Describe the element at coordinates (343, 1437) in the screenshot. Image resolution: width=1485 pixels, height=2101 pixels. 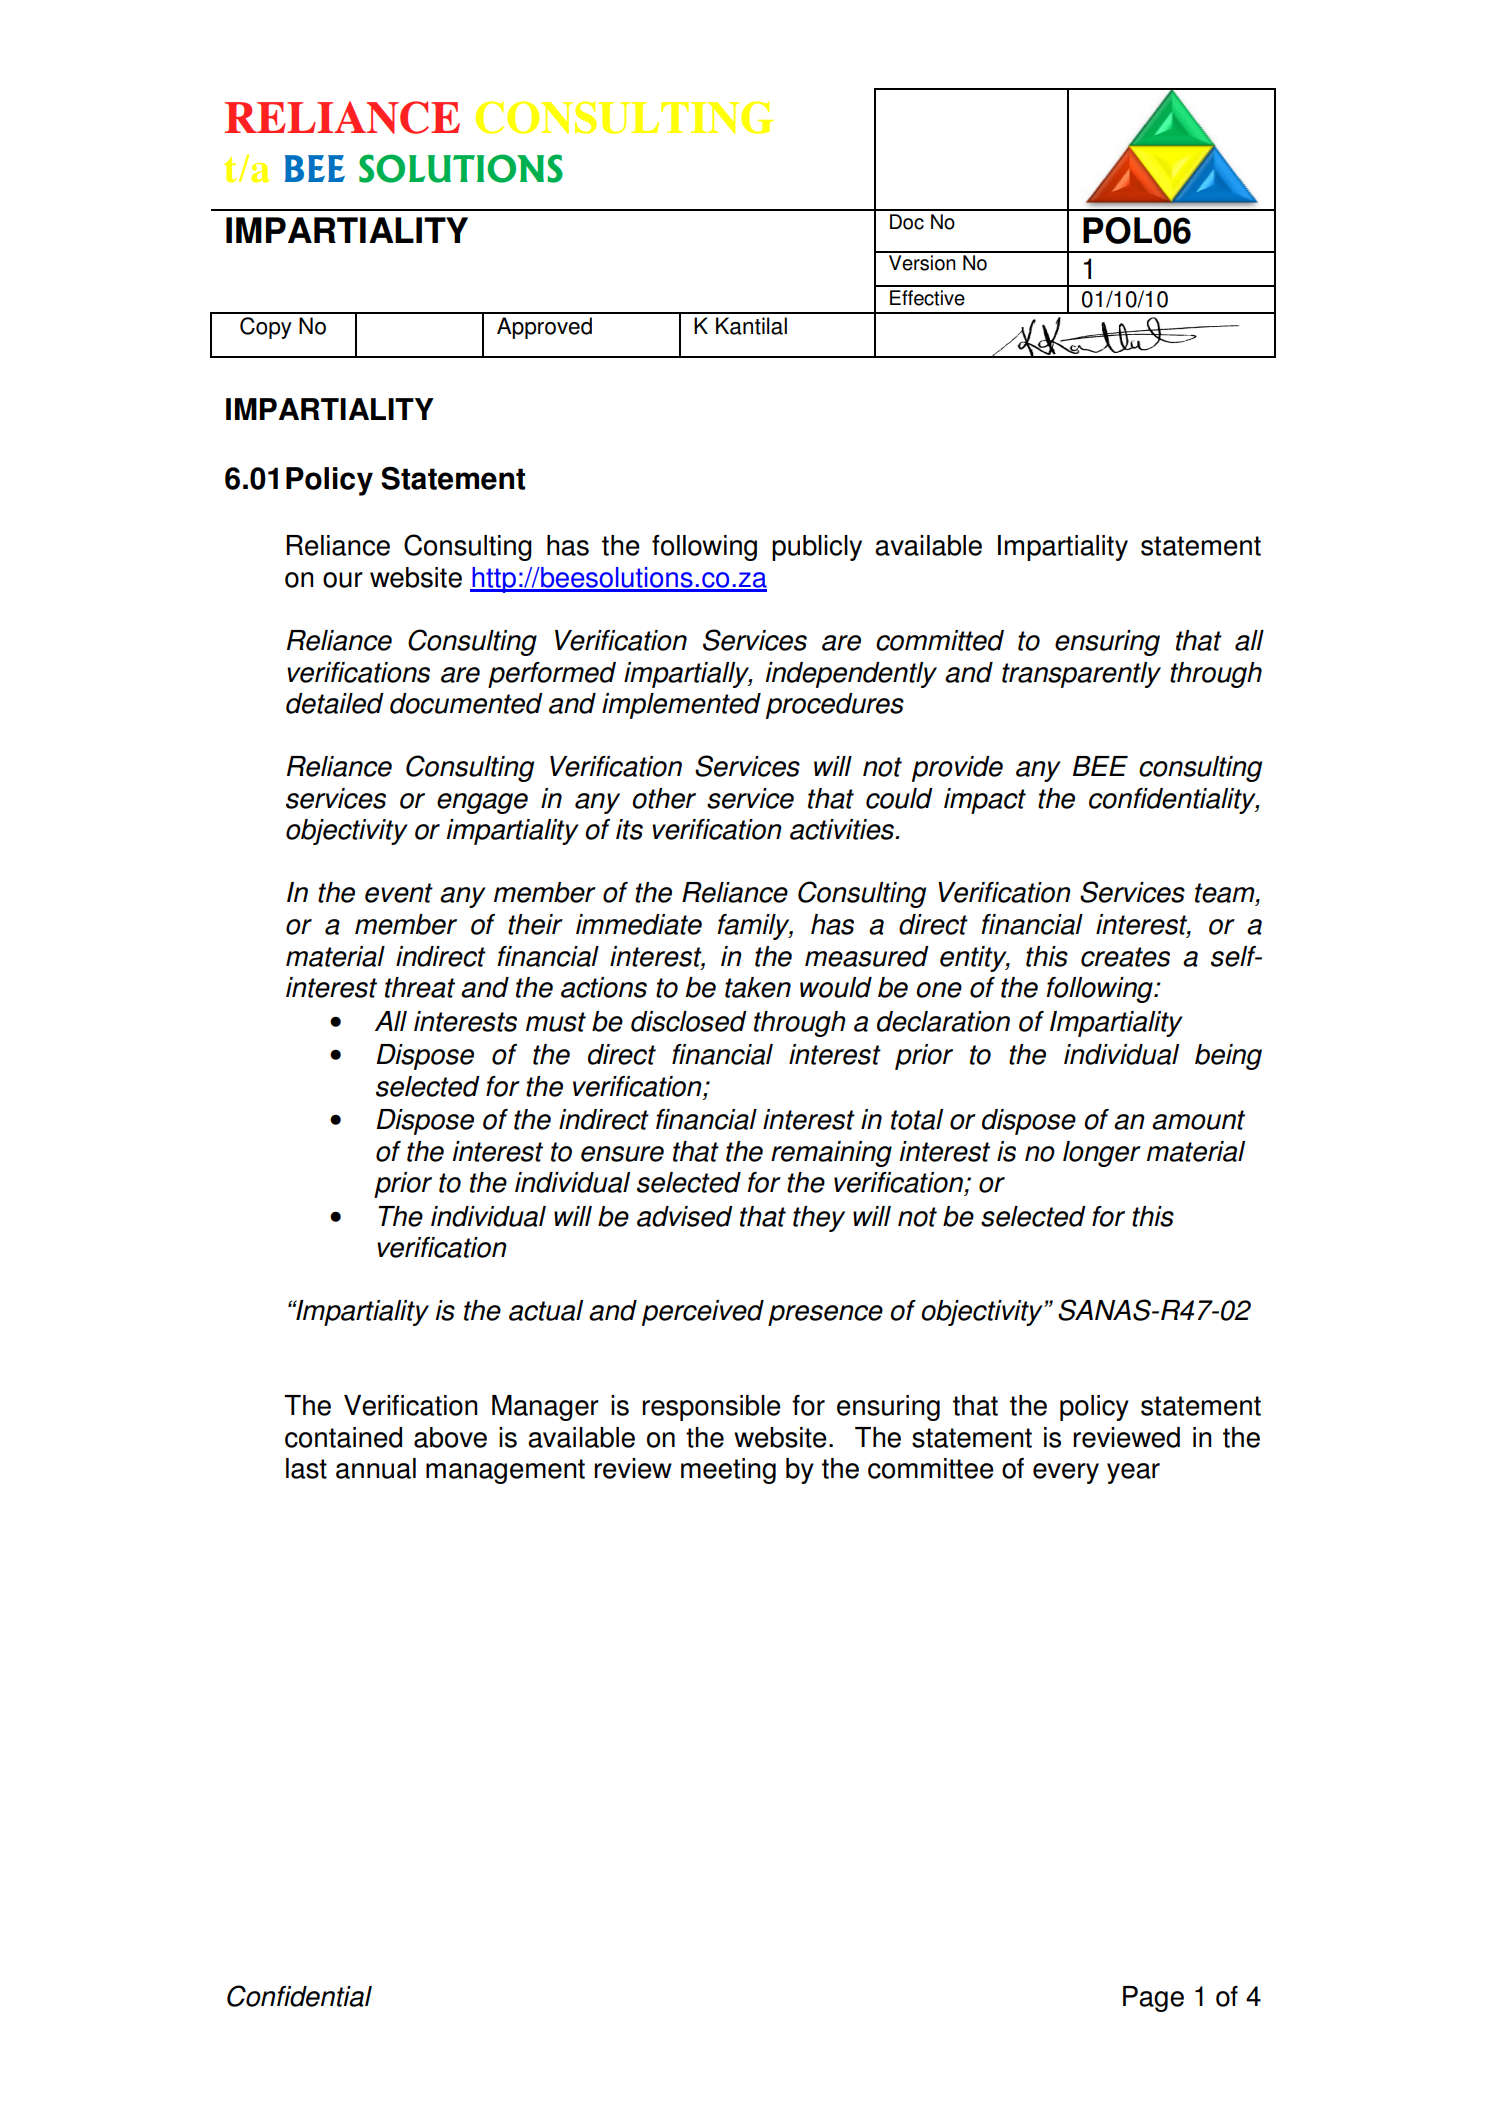
I see `contained` at that location.
